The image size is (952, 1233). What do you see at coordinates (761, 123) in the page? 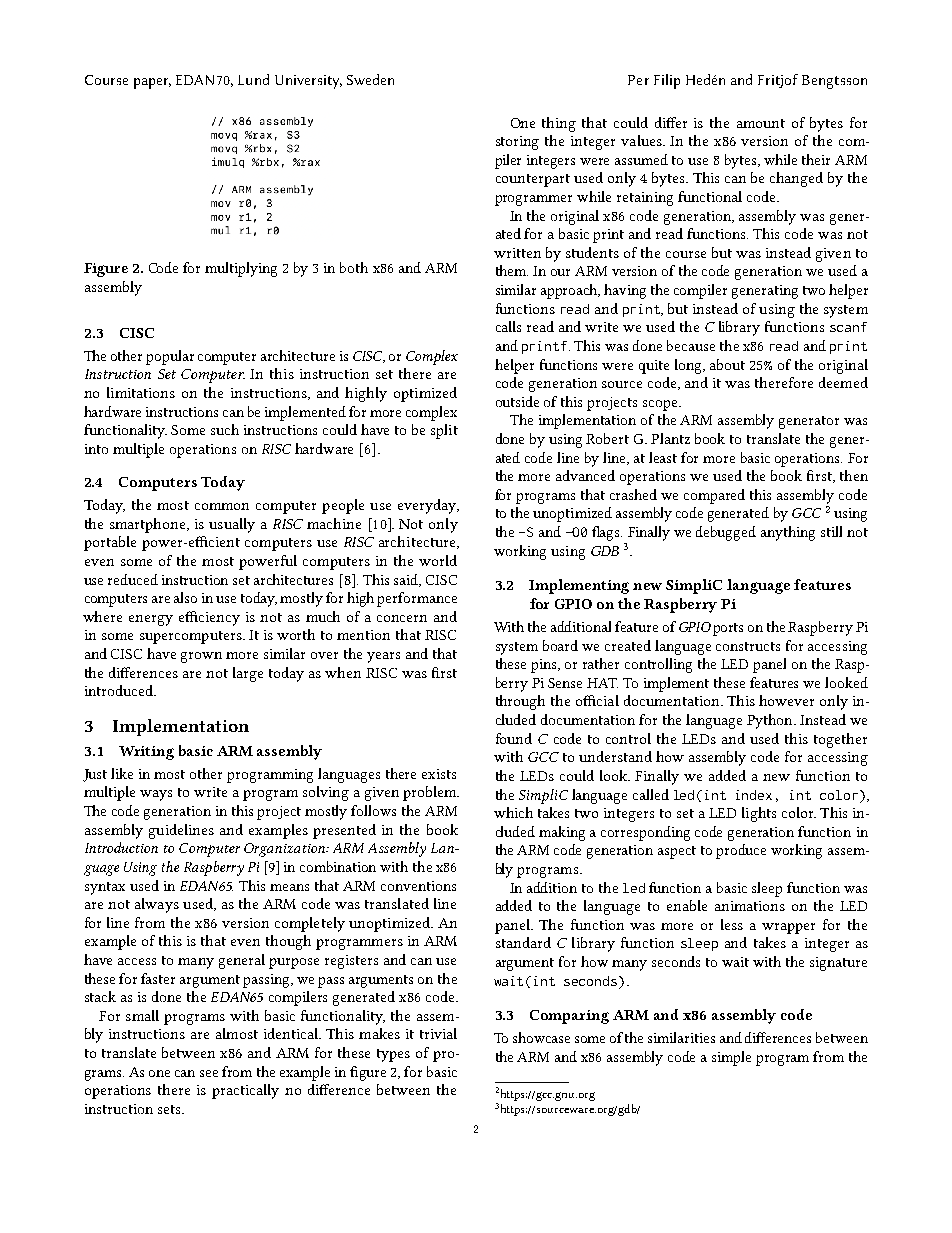
I see `amount` at bounding box center [761, 123].
